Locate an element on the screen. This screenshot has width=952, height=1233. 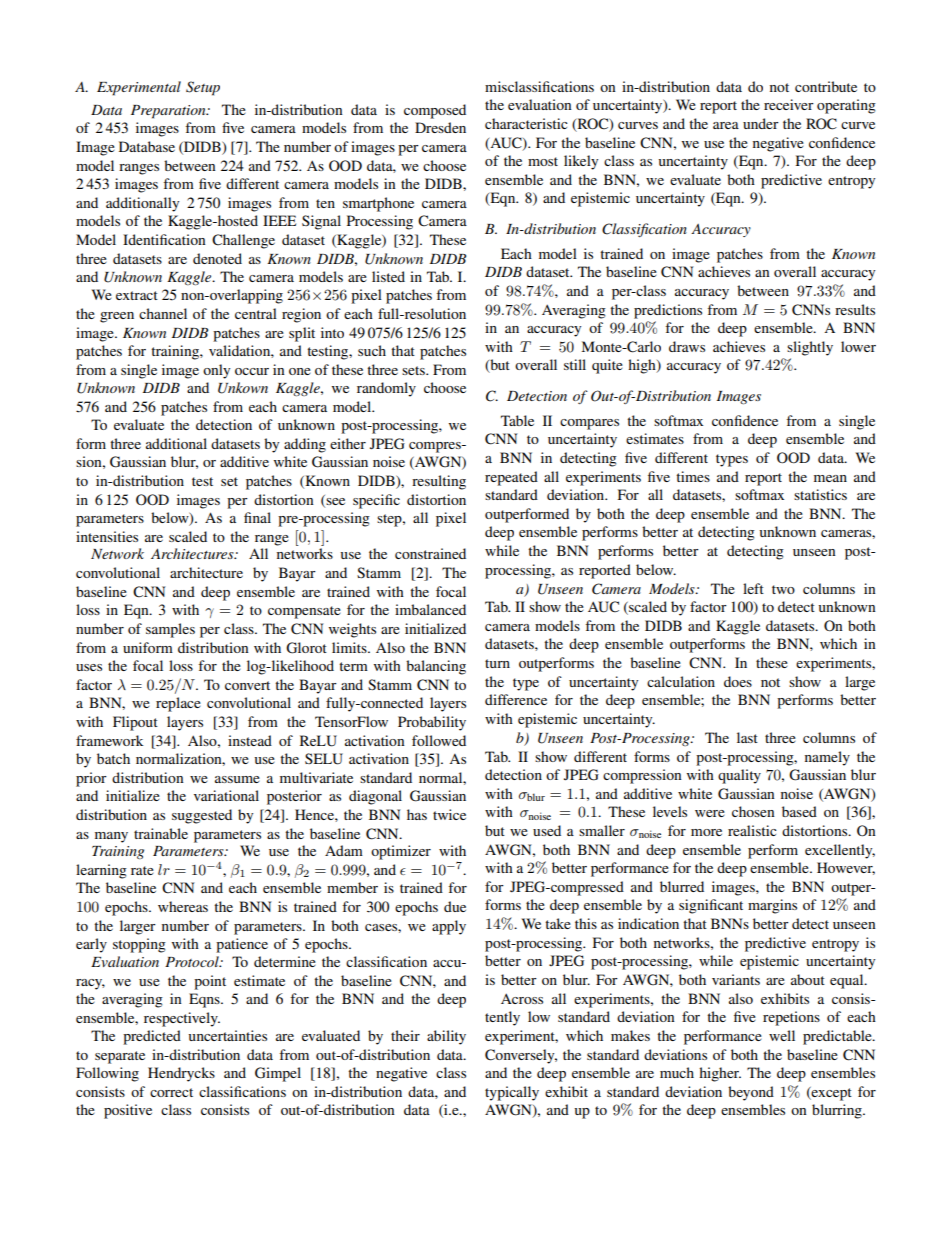
Dresden is located at coordinates (440, 127).
